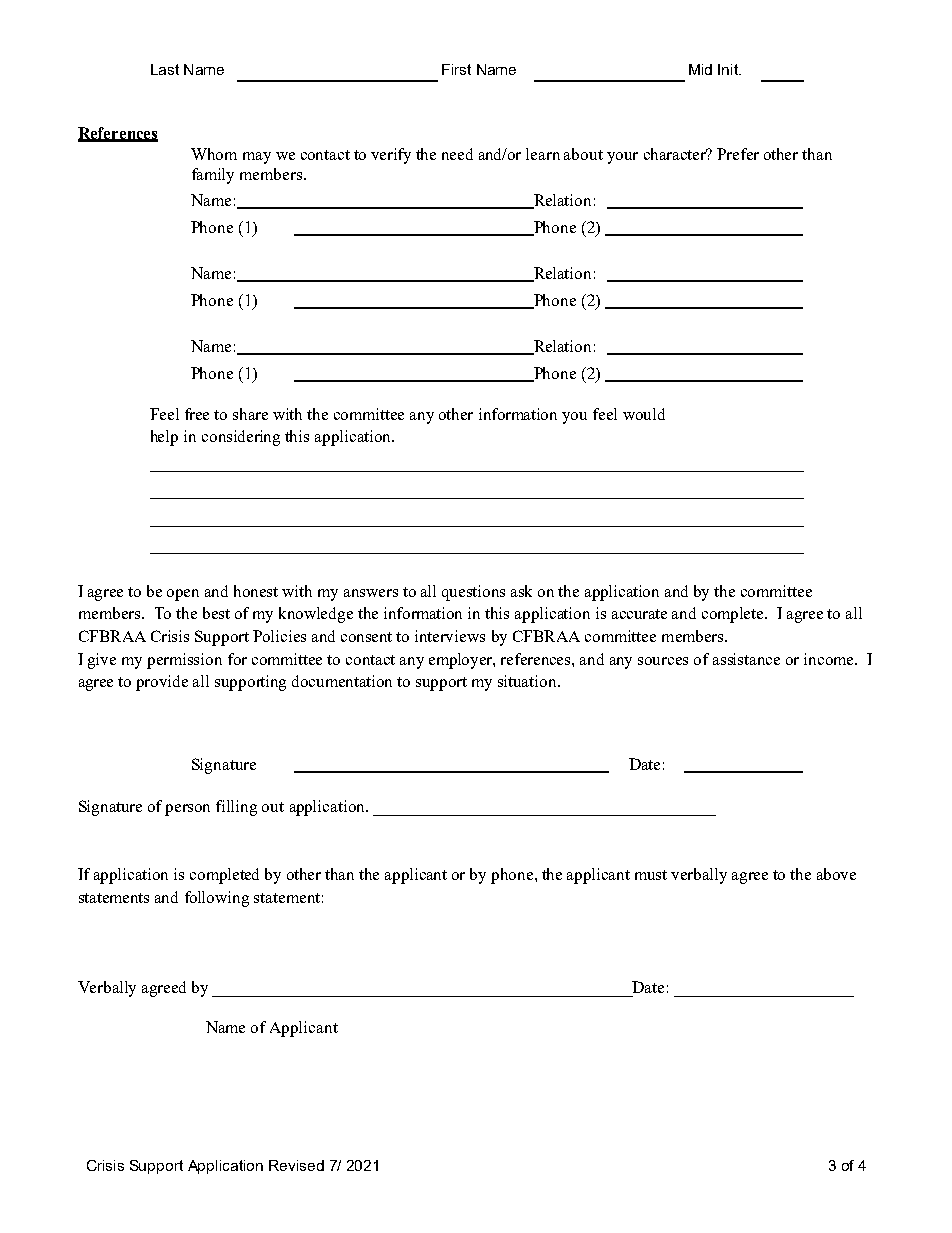 Image resolution: width=952 pixels, height=1233 pixels. I want to click on accurate, so click(639, 614).
